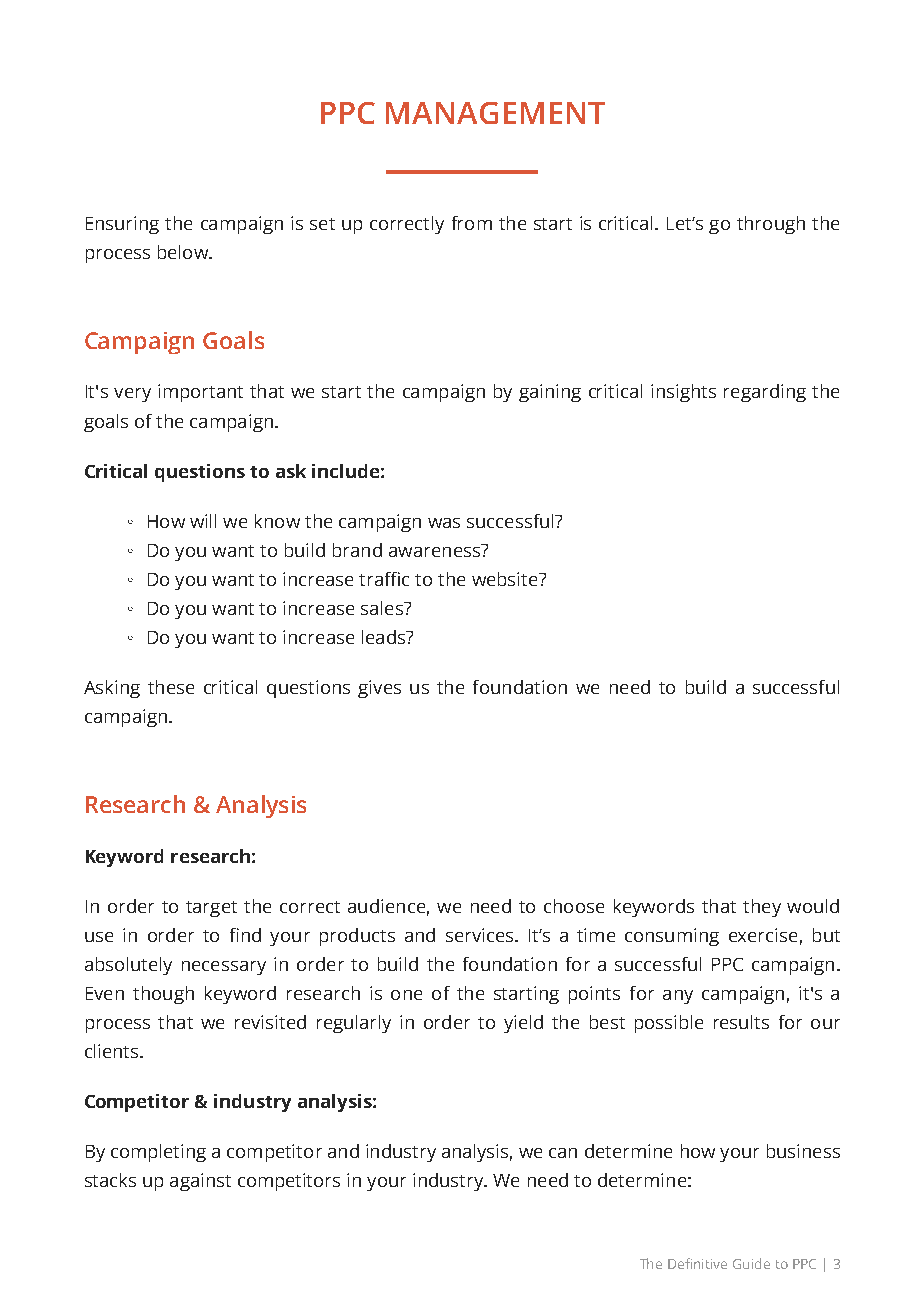 The width and height of the image is (924, 1308). What do you see at coordinates (506, 579) in the image?
I see `website` at bounding box center [506, 579].
